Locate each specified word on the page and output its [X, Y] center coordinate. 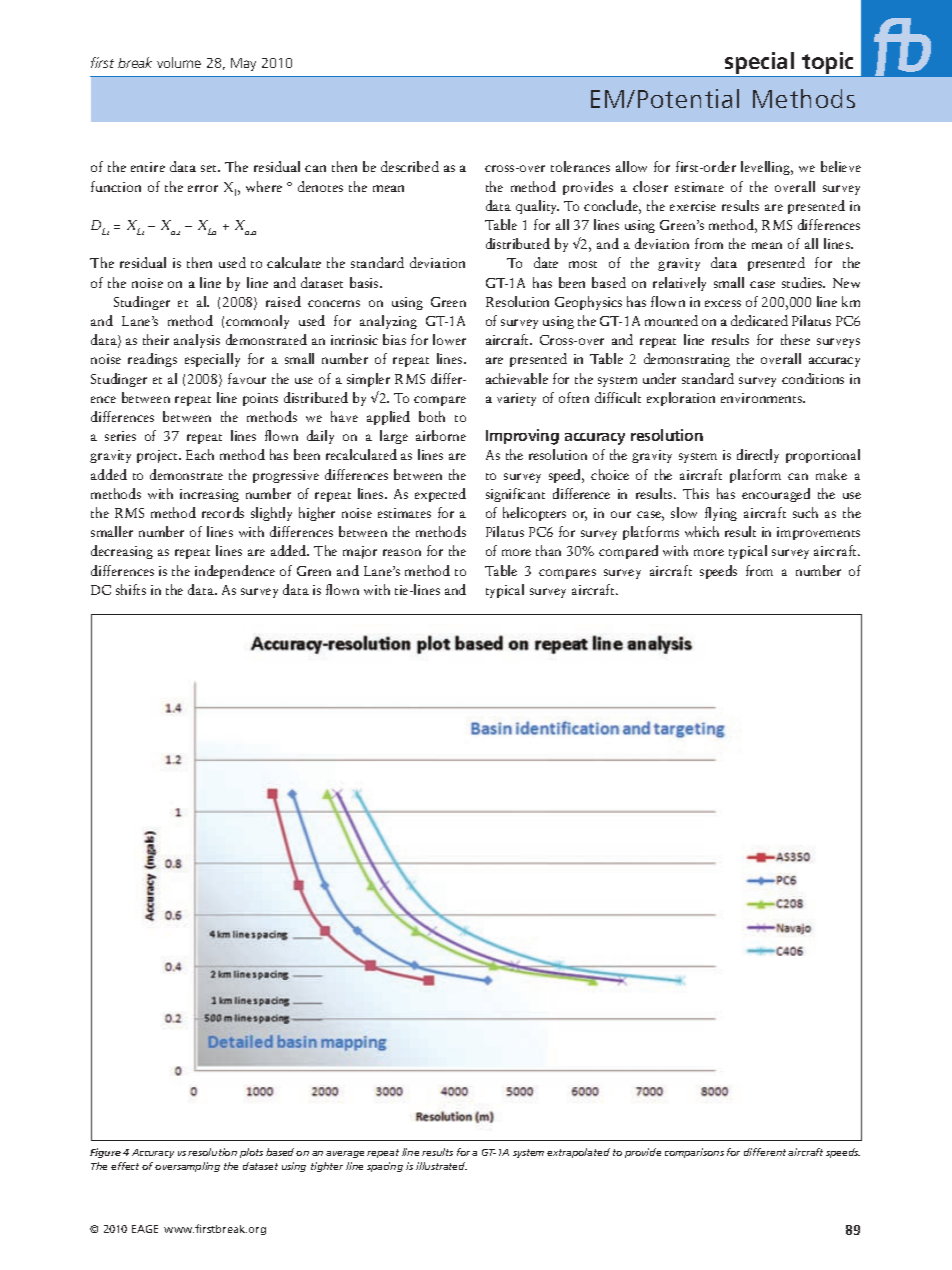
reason [402, 552]
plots [251, 1153]
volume [179, 62]
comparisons [694, 1153]
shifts [131, 589]
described [410, 166]
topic [827, 63]
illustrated [441, 1166]
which [702, 531]
